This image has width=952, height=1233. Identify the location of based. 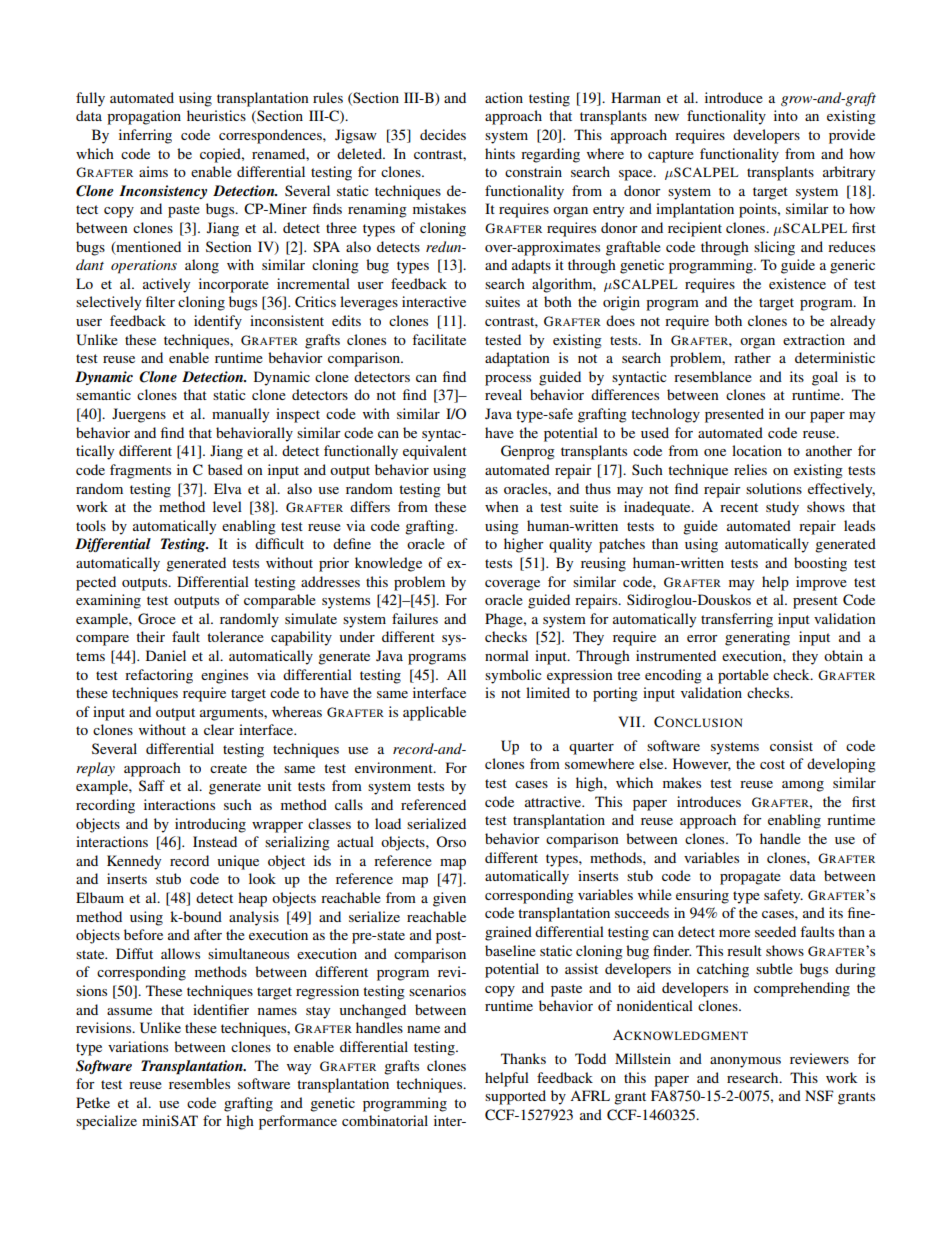
(225, 469).
